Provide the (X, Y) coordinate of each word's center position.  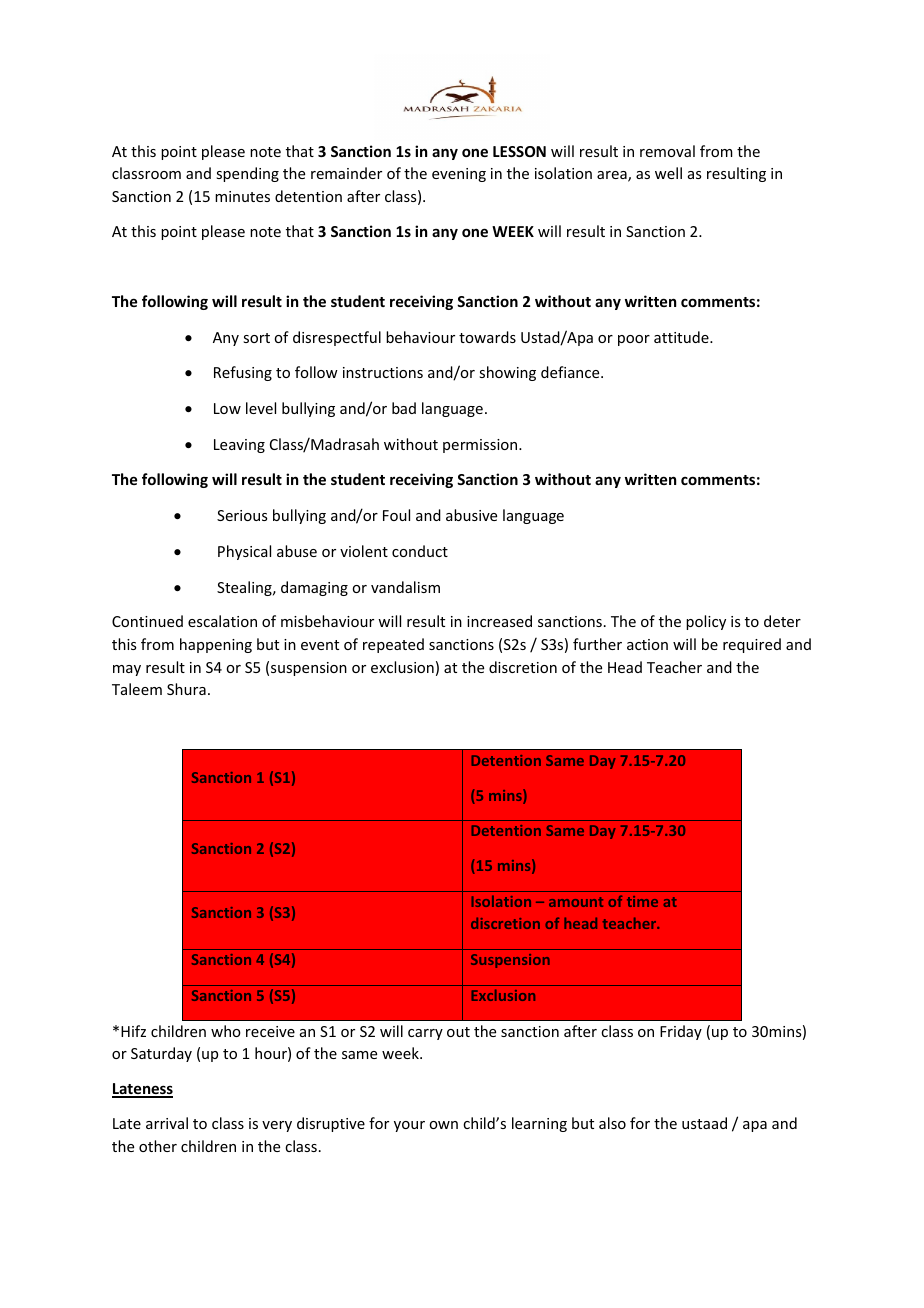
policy (706, 622)
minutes (242, 196)
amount (576, 902)
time (642, 901)
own (443, 1125)
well (668, 173)
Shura (186, 689)
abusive (471, 515)
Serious (242, 515)
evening (459, 175)
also (612, 1123)
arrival (167, 1123)
